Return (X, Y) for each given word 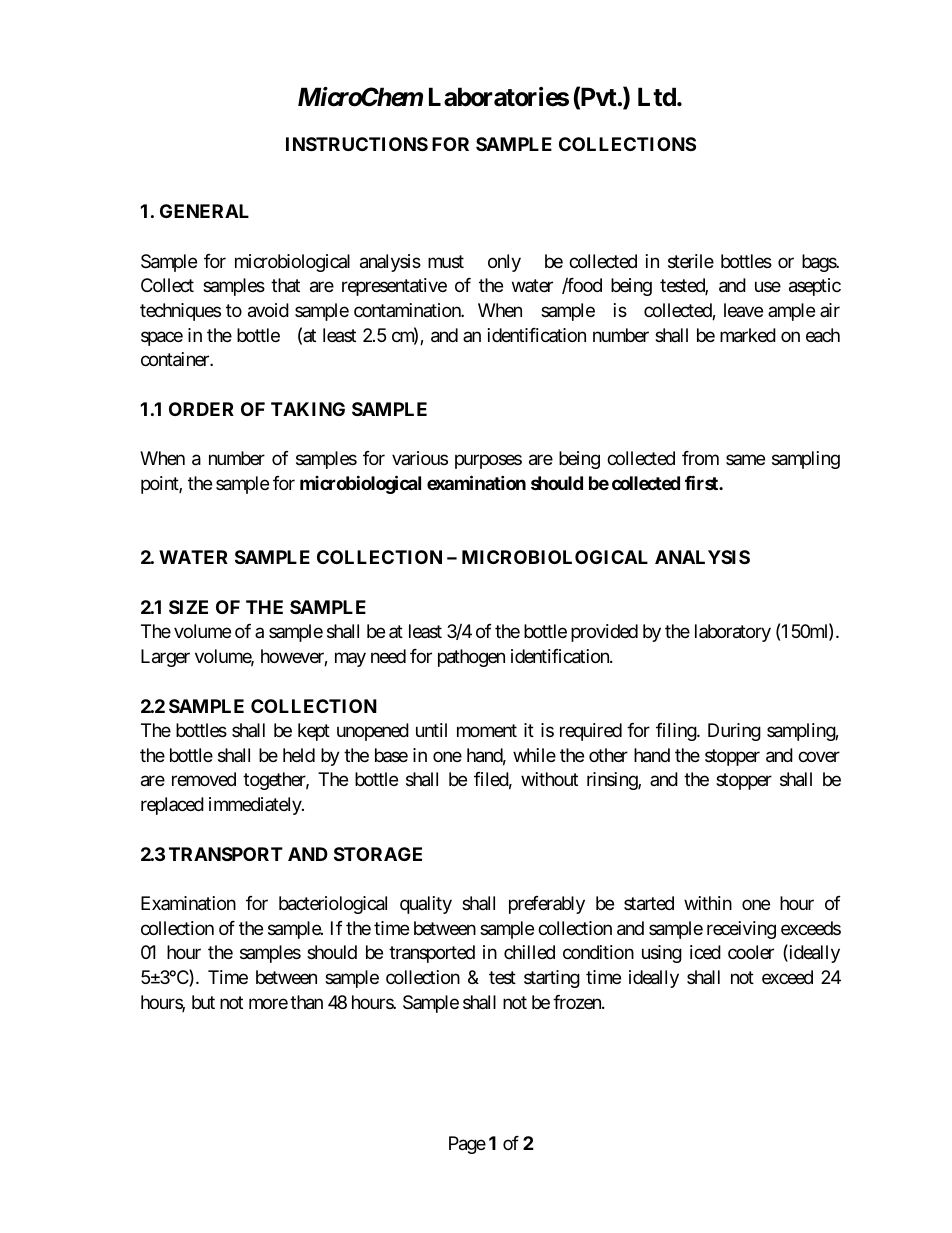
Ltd (658, 96)
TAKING (308, 409)
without (549, 779)
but (203, 1002)
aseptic (815, 287)
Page (467, 1145)
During (734, 732)
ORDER (201, 409)
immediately (256, 806)
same (745, 459)
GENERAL (204, 211)
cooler (751, 952)
